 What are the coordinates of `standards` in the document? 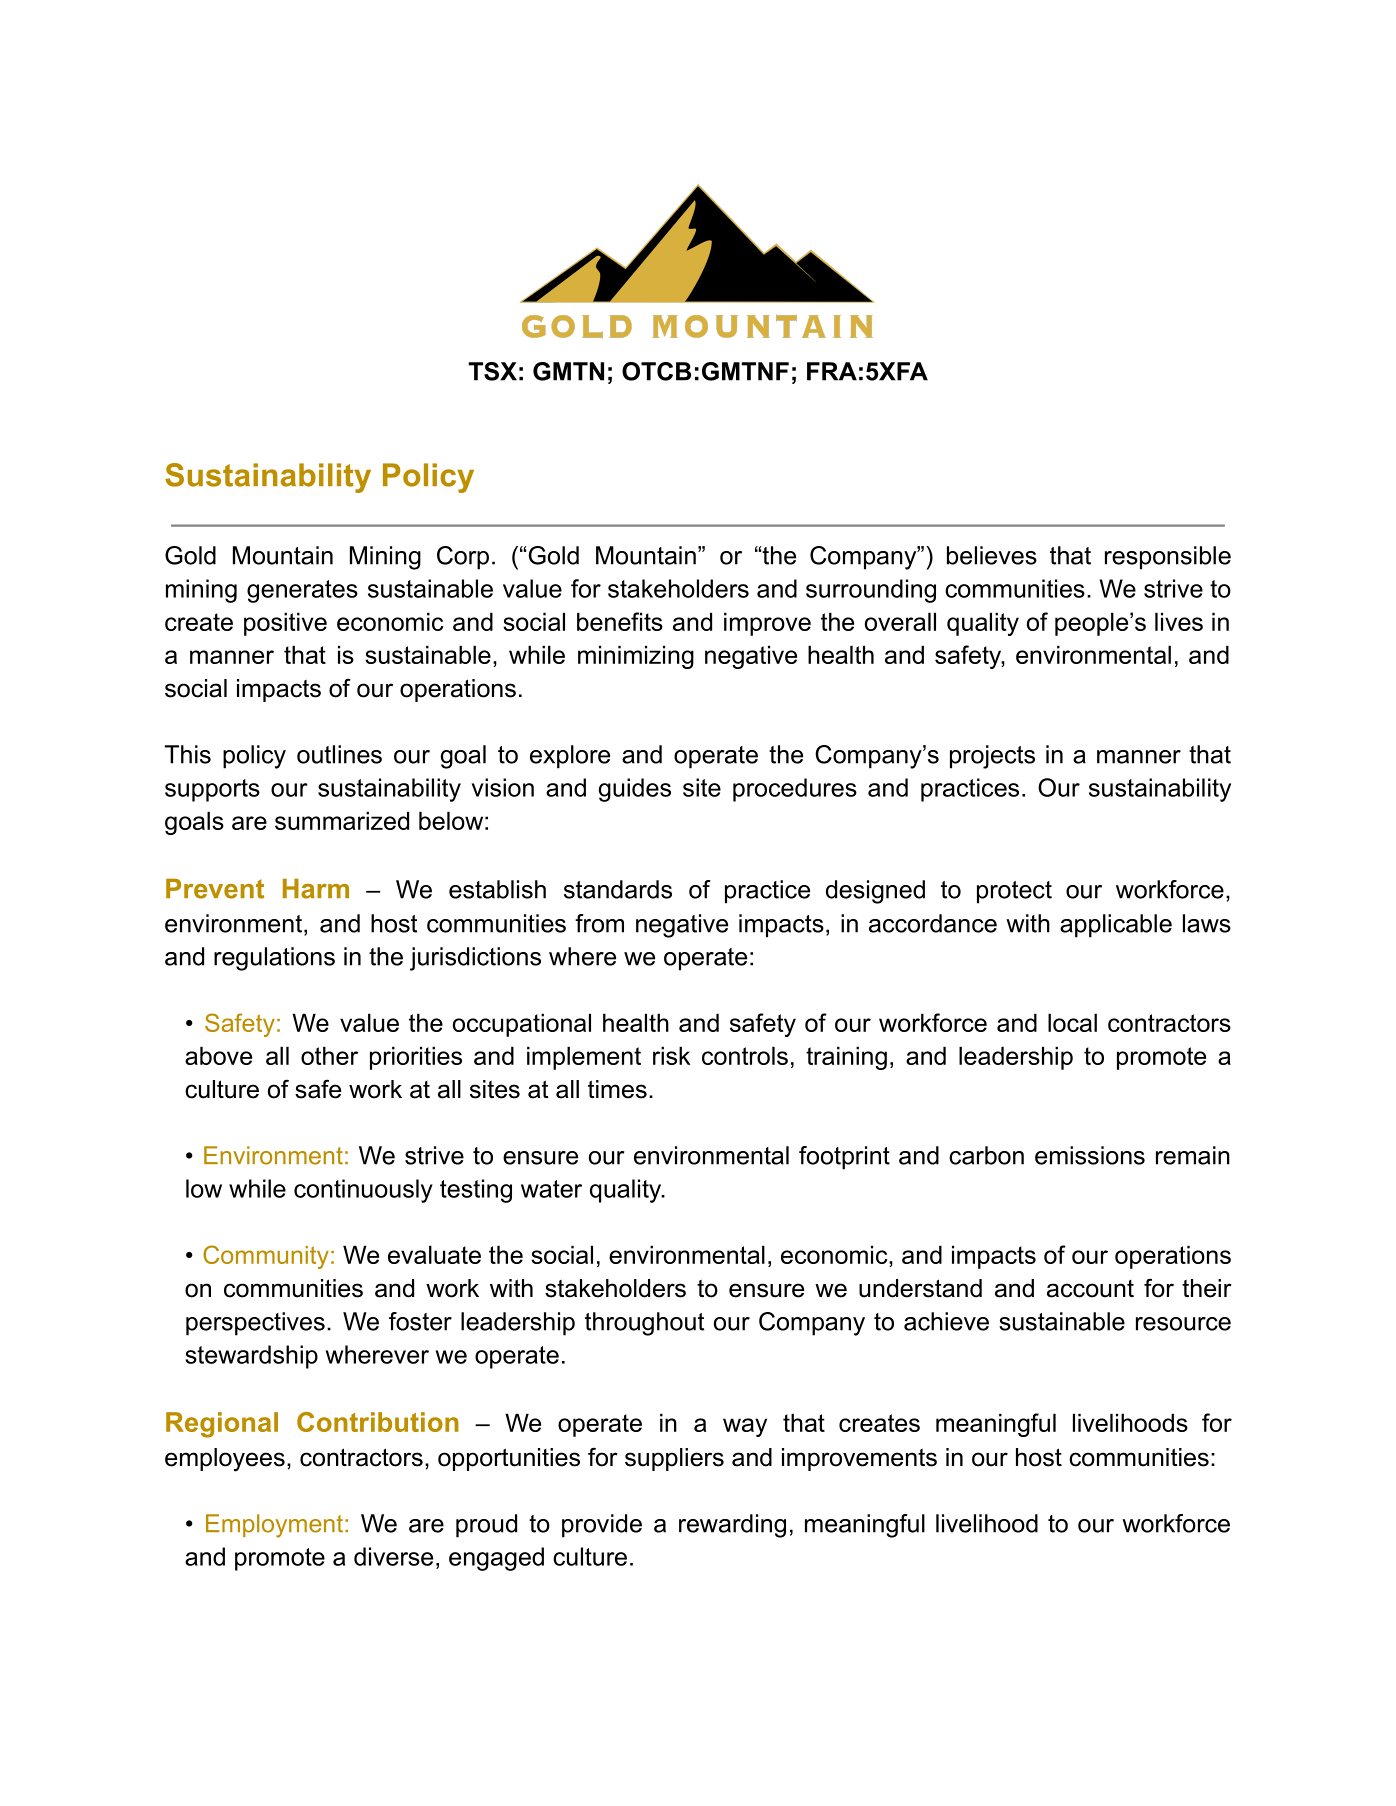 It's located at (618, 889).
